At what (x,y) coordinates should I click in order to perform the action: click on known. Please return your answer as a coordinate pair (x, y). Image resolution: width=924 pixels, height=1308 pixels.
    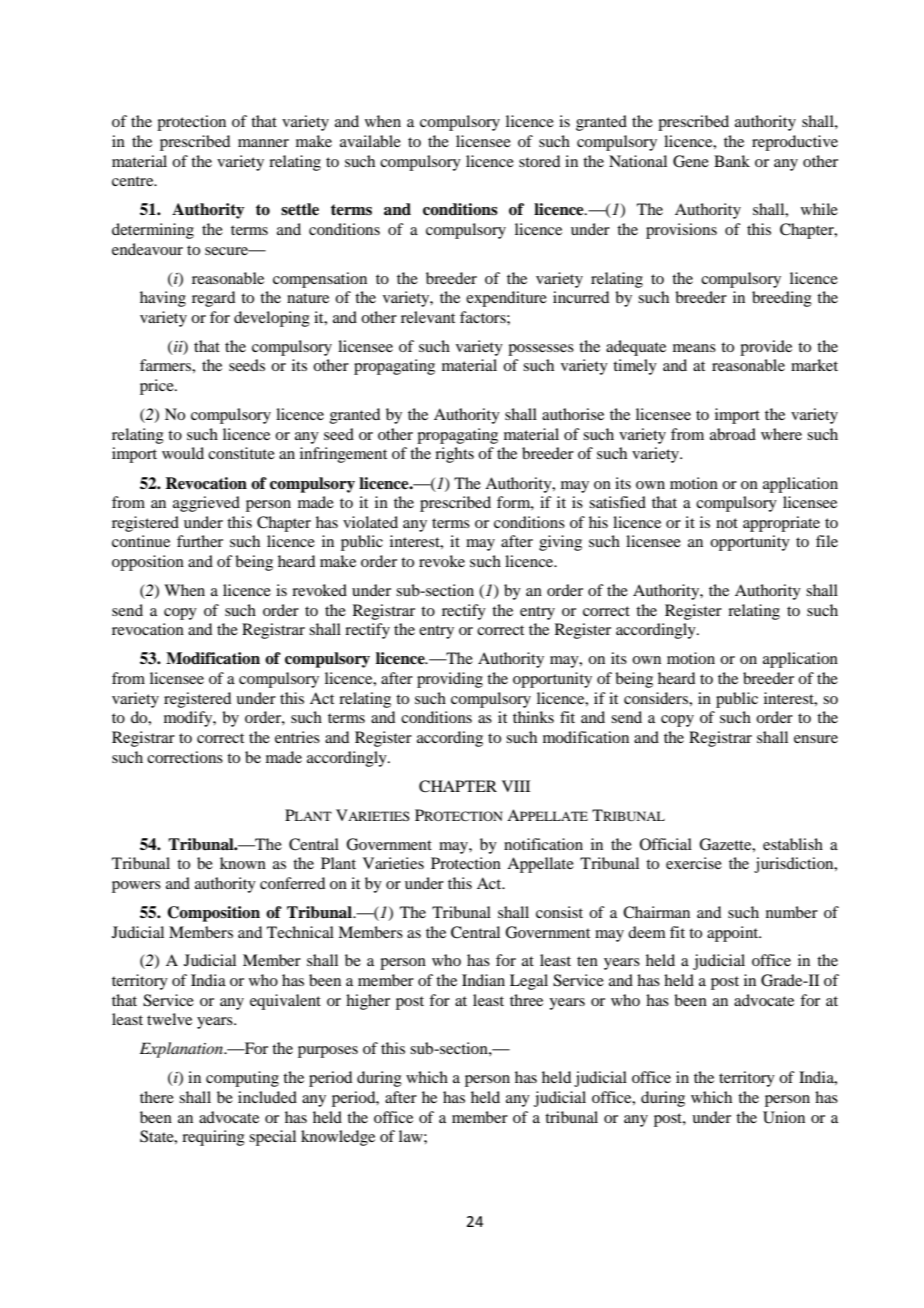
    Looking at the image, I should click on (243, 863).
